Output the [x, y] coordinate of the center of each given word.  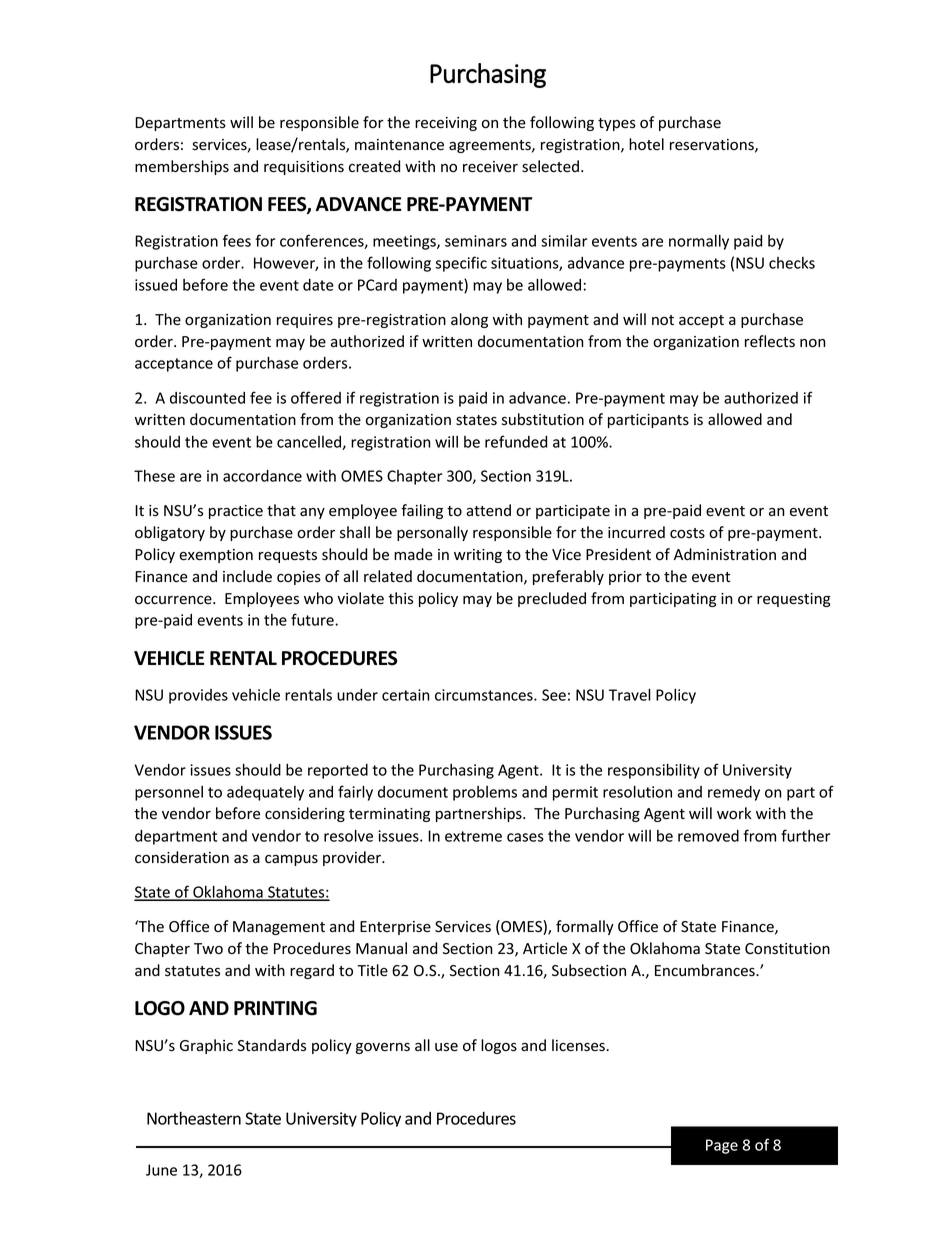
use [446, 1047]
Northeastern [194, 1118]
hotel [646, 144]
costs [687, 533]
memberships [182, 167]
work [734, 813]
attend [488, 510]
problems [485, 793]
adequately [265, 793]
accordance [262, 476]
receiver [490, 167]
